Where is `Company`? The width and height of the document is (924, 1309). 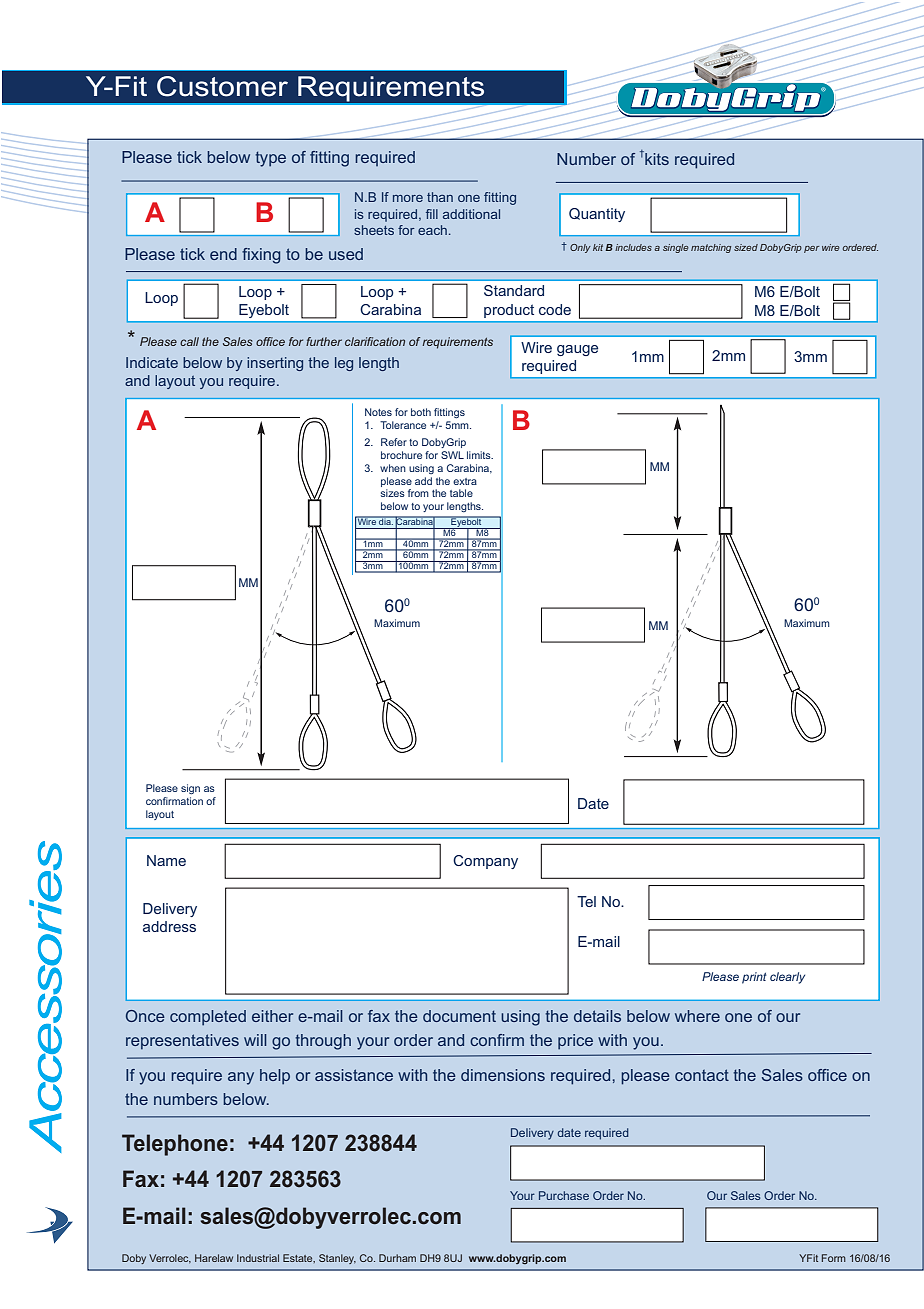 Company is located at coordinates (485, 862).
